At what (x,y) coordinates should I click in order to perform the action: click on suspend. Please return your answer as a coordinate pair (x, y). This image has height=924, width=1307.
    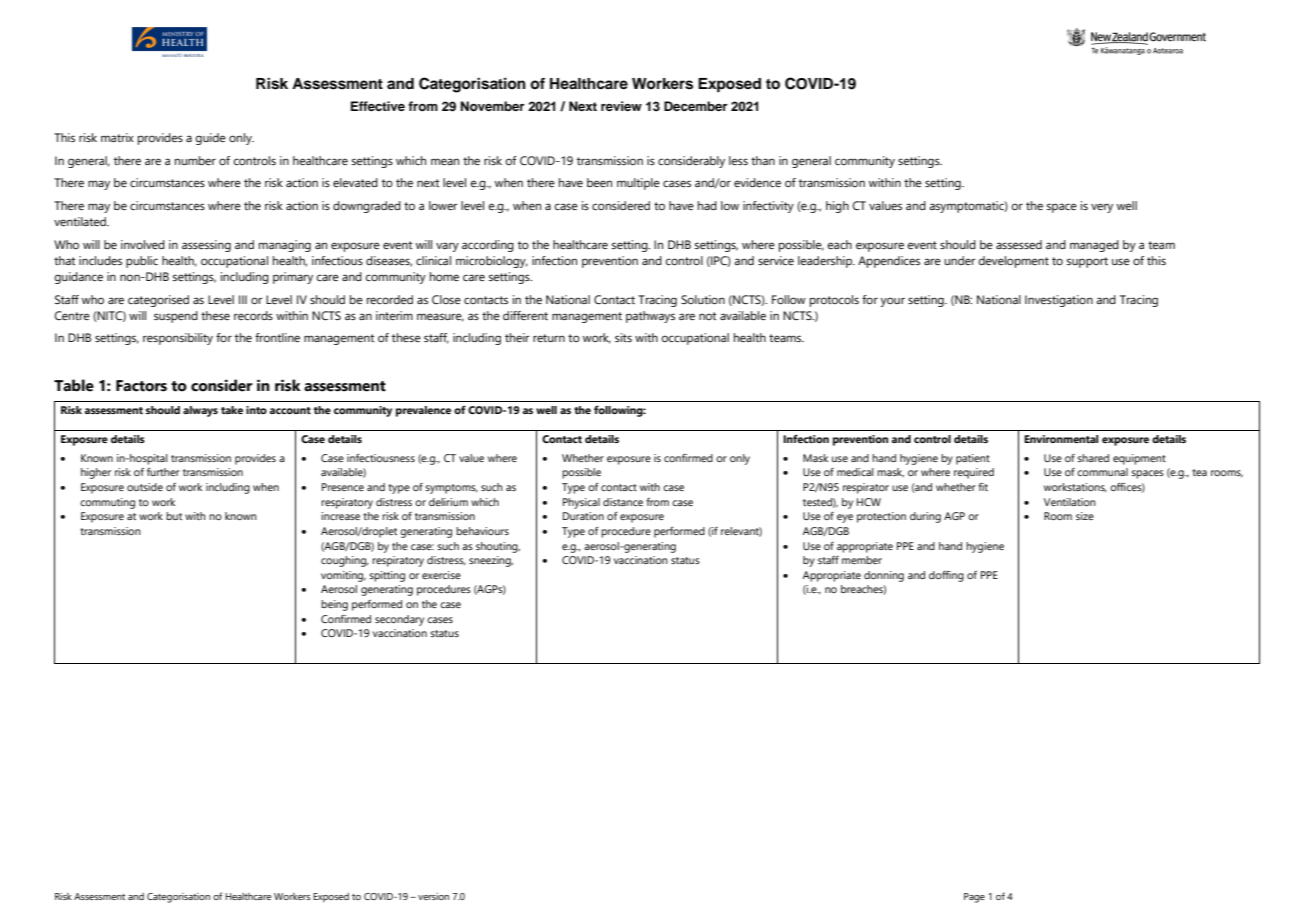
    Looking at the image, I should click on (176, 317).
